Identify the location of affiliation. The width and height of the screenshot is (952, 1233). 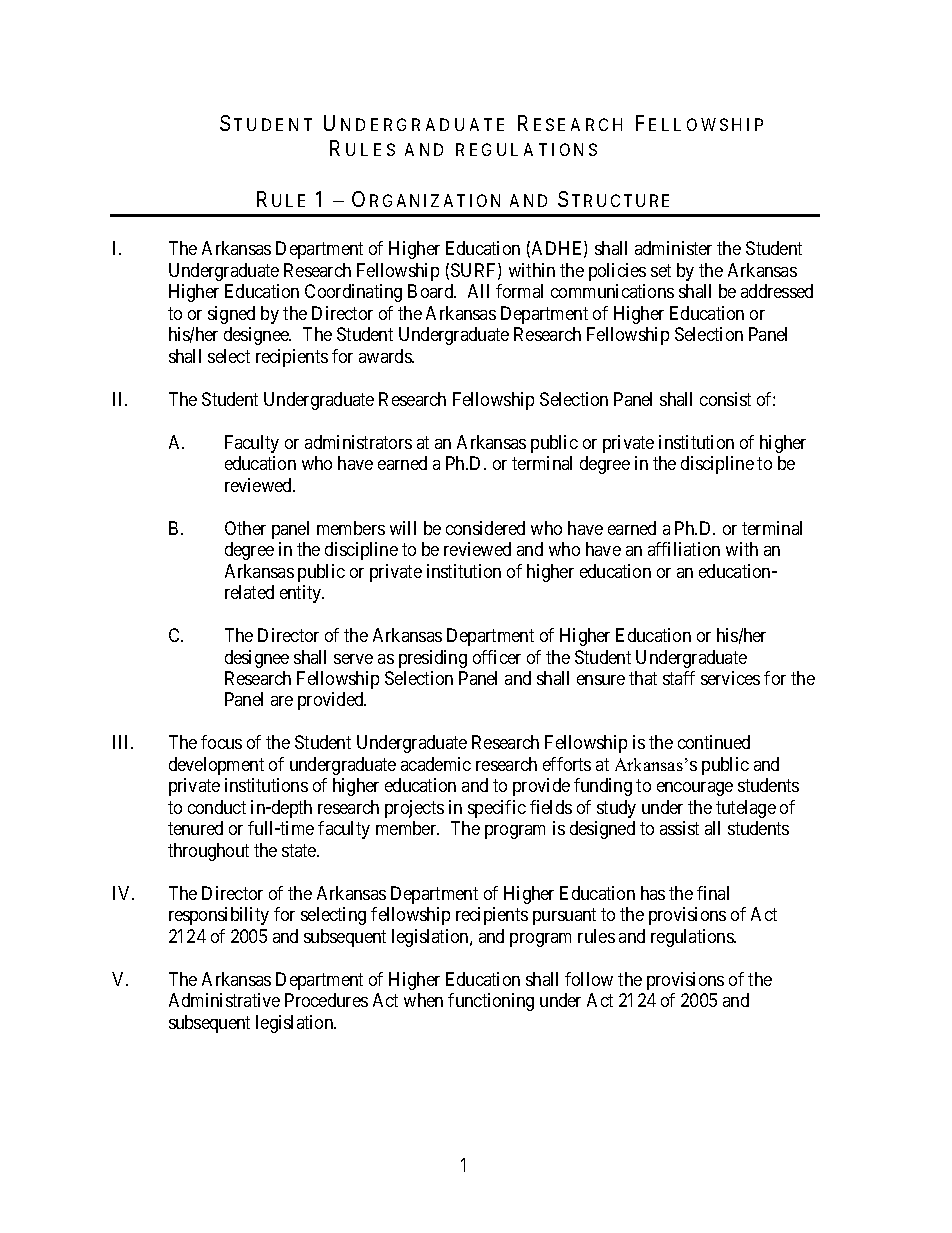
(684, 549).
